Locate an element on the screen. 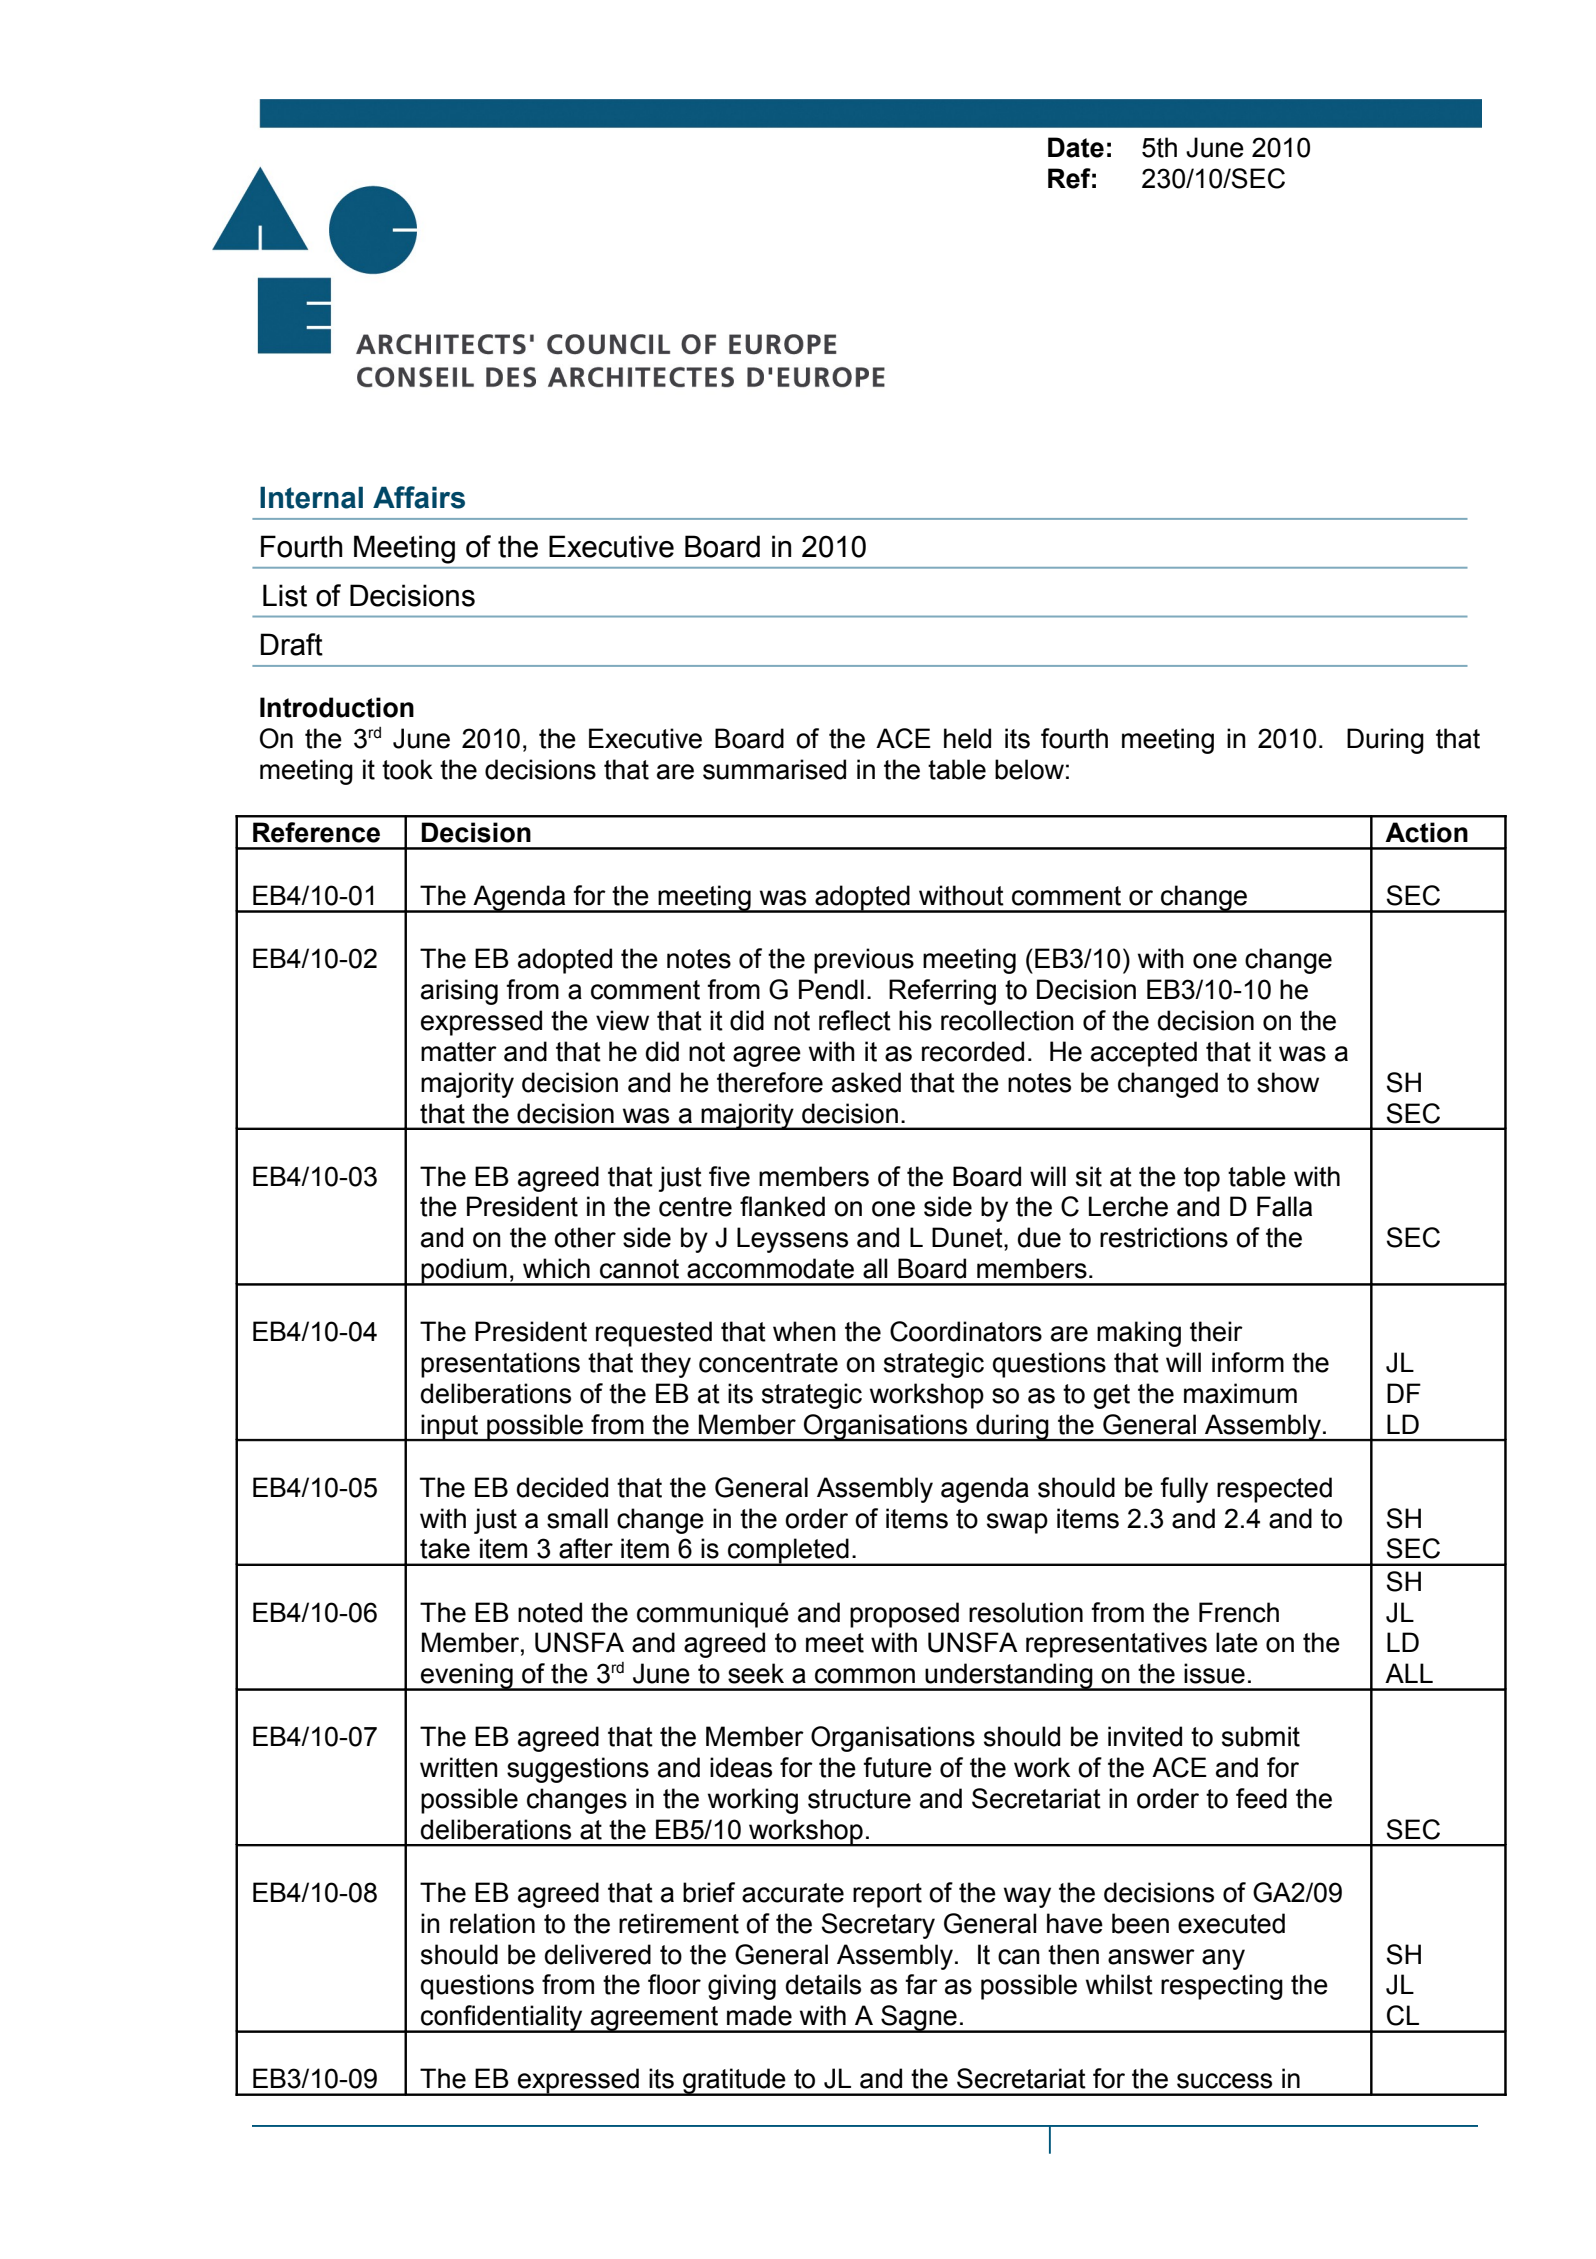 This screenshot has width=1596, height=2259. Action is located at coordinates (1426, 832).
